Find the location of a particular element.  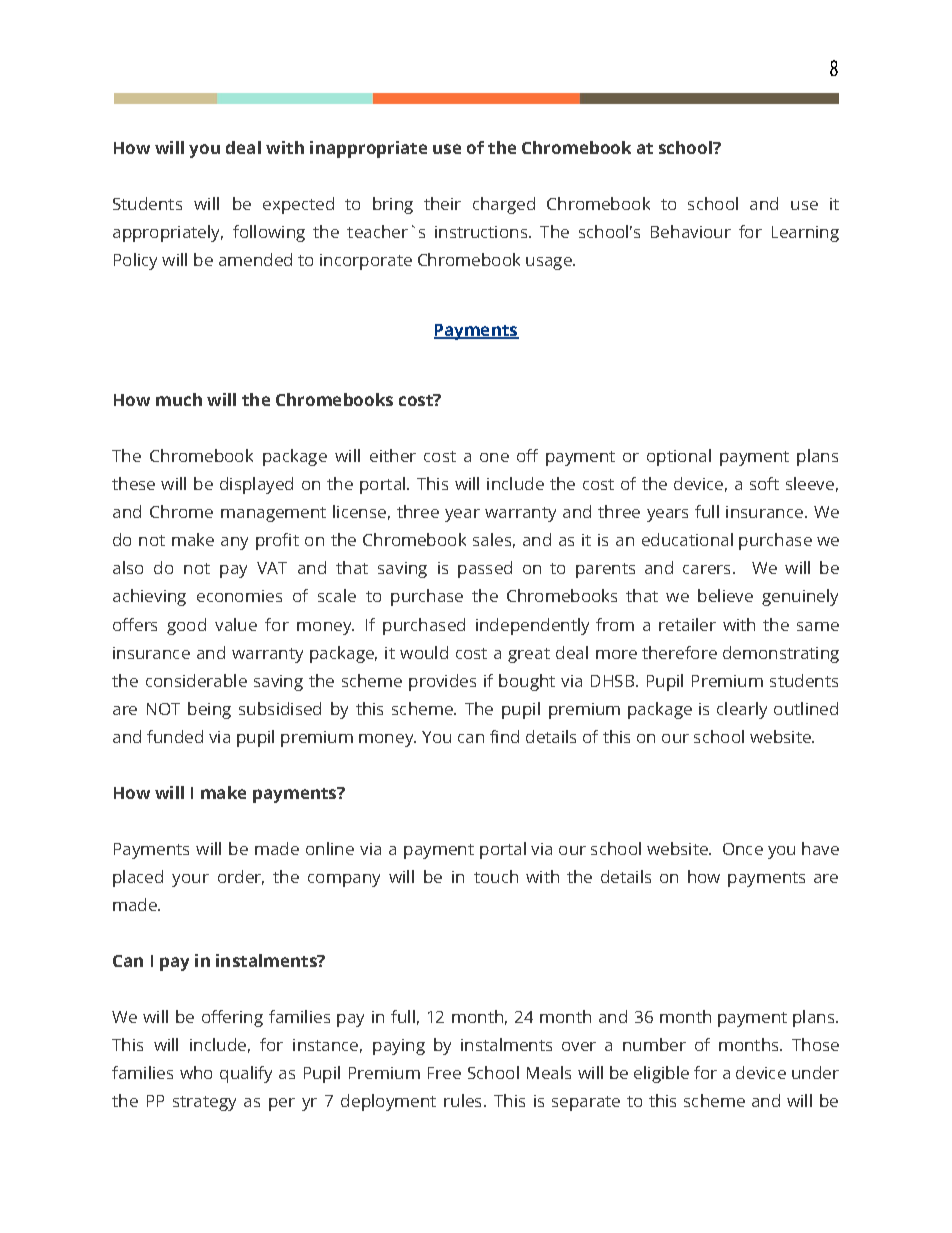

optional is located at coordinates (679, 457).
